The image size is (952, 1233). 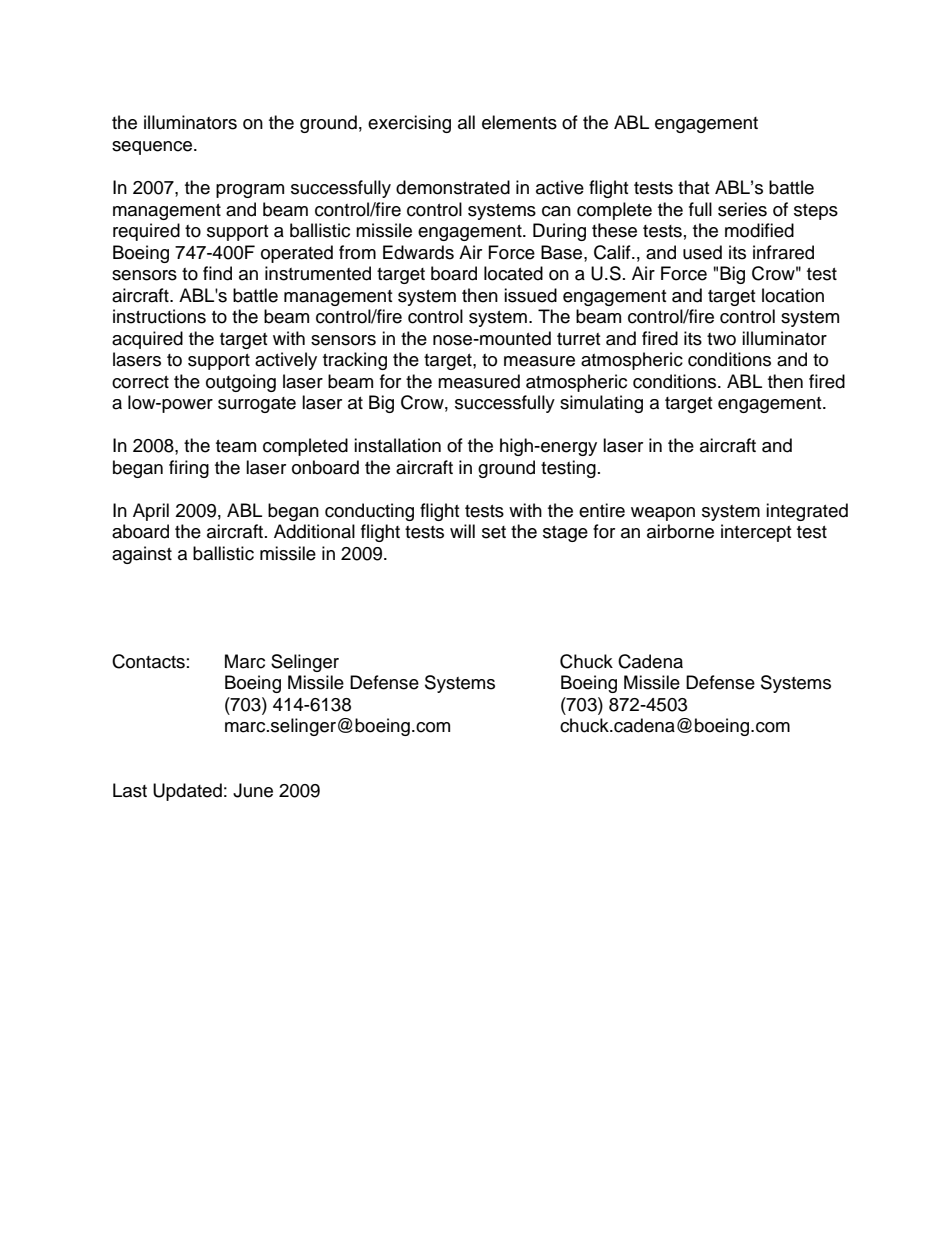 What do you see at coordinates (151, 512) in the screenshot?
I see `April` at bounding box center [151, 512].
